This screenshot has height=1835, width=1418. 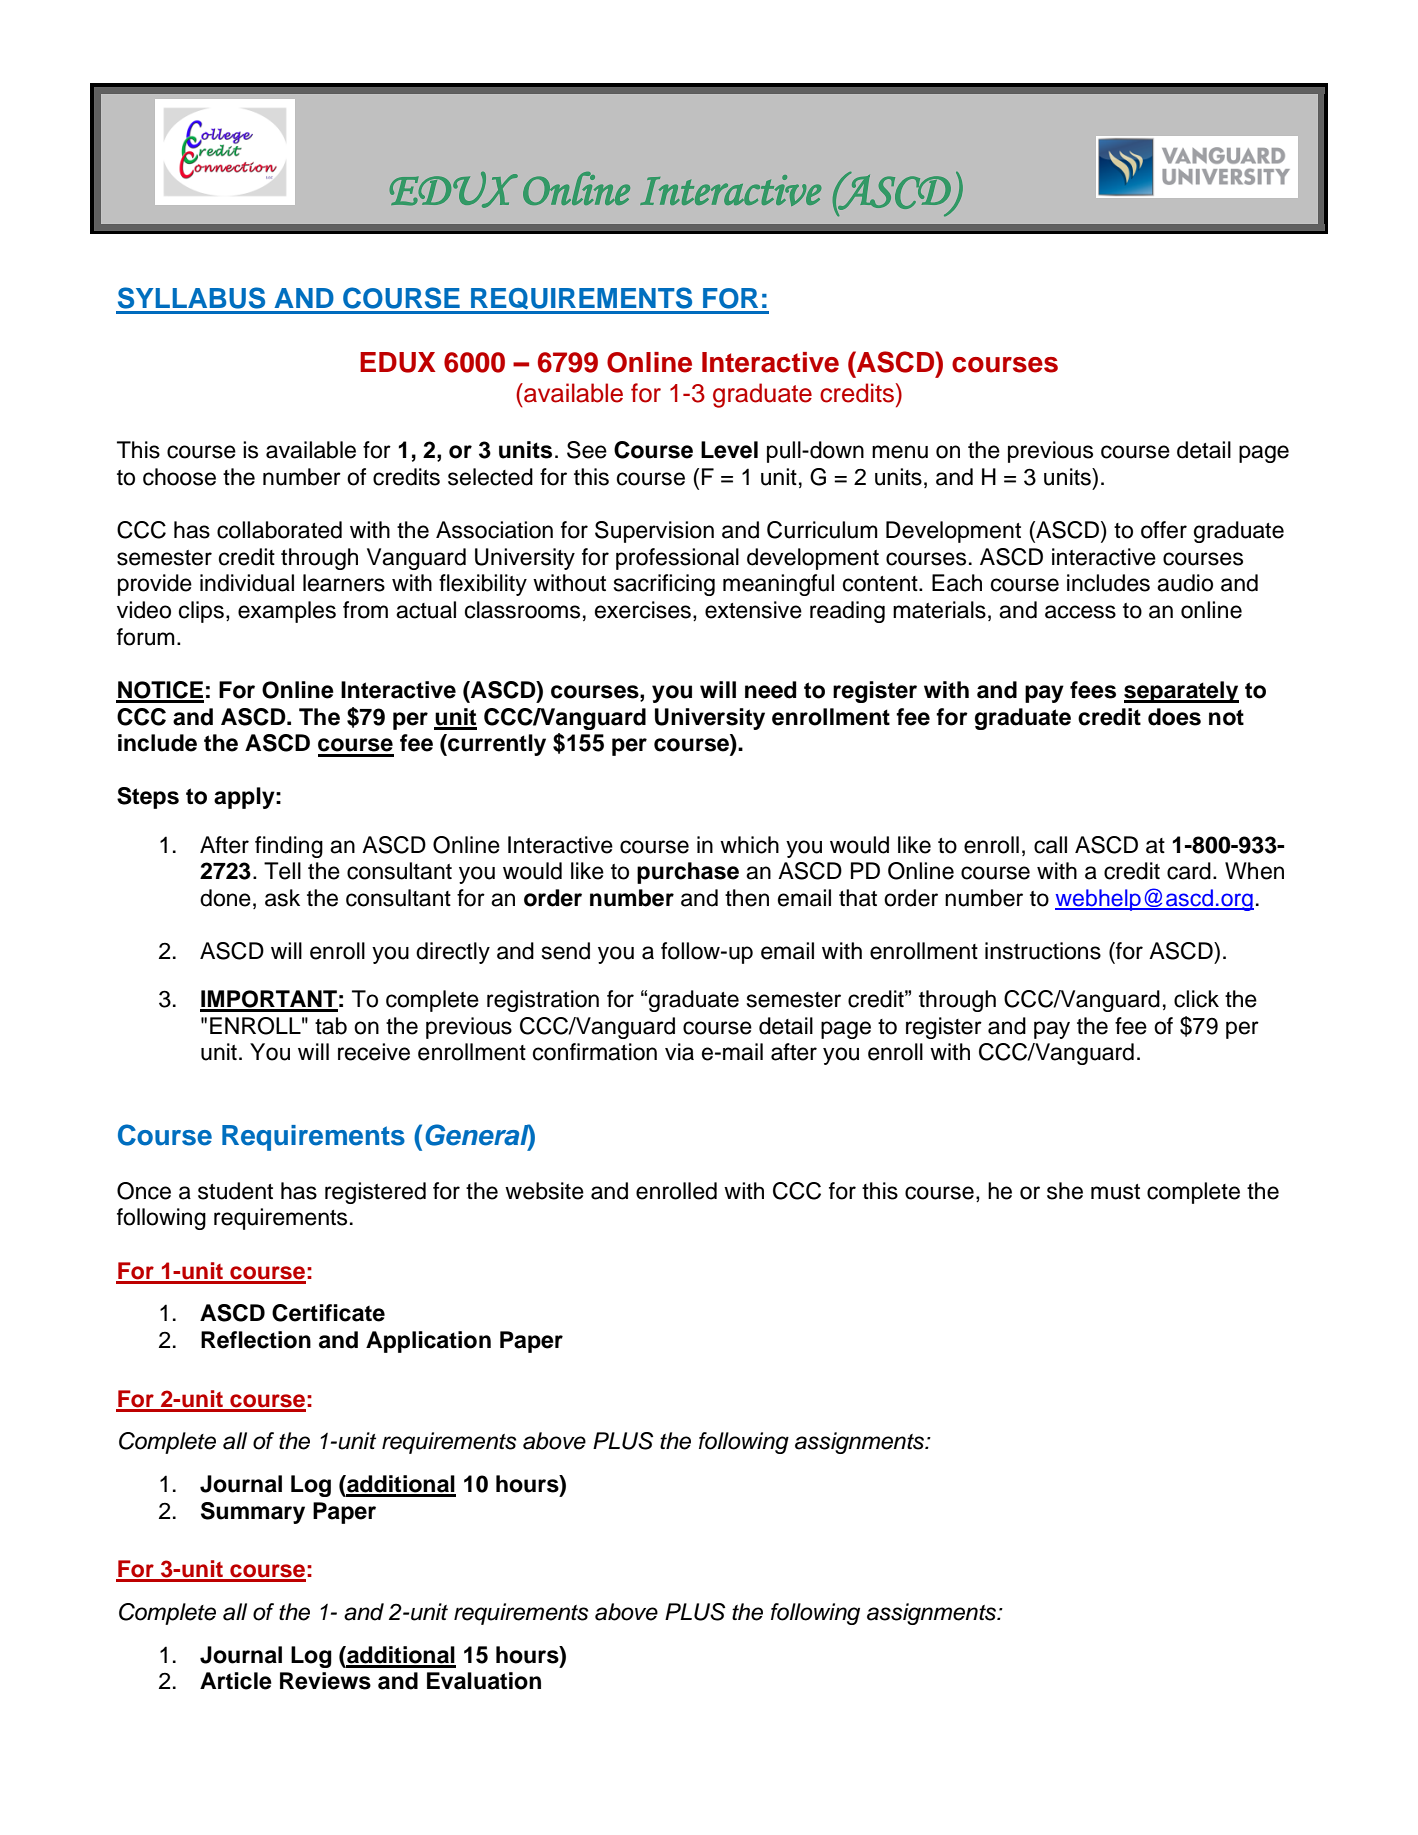 What do you see at coordinates (484, 1681) in the screenshot?
I see `Evaluation` at bounding box center [484, 1681].
